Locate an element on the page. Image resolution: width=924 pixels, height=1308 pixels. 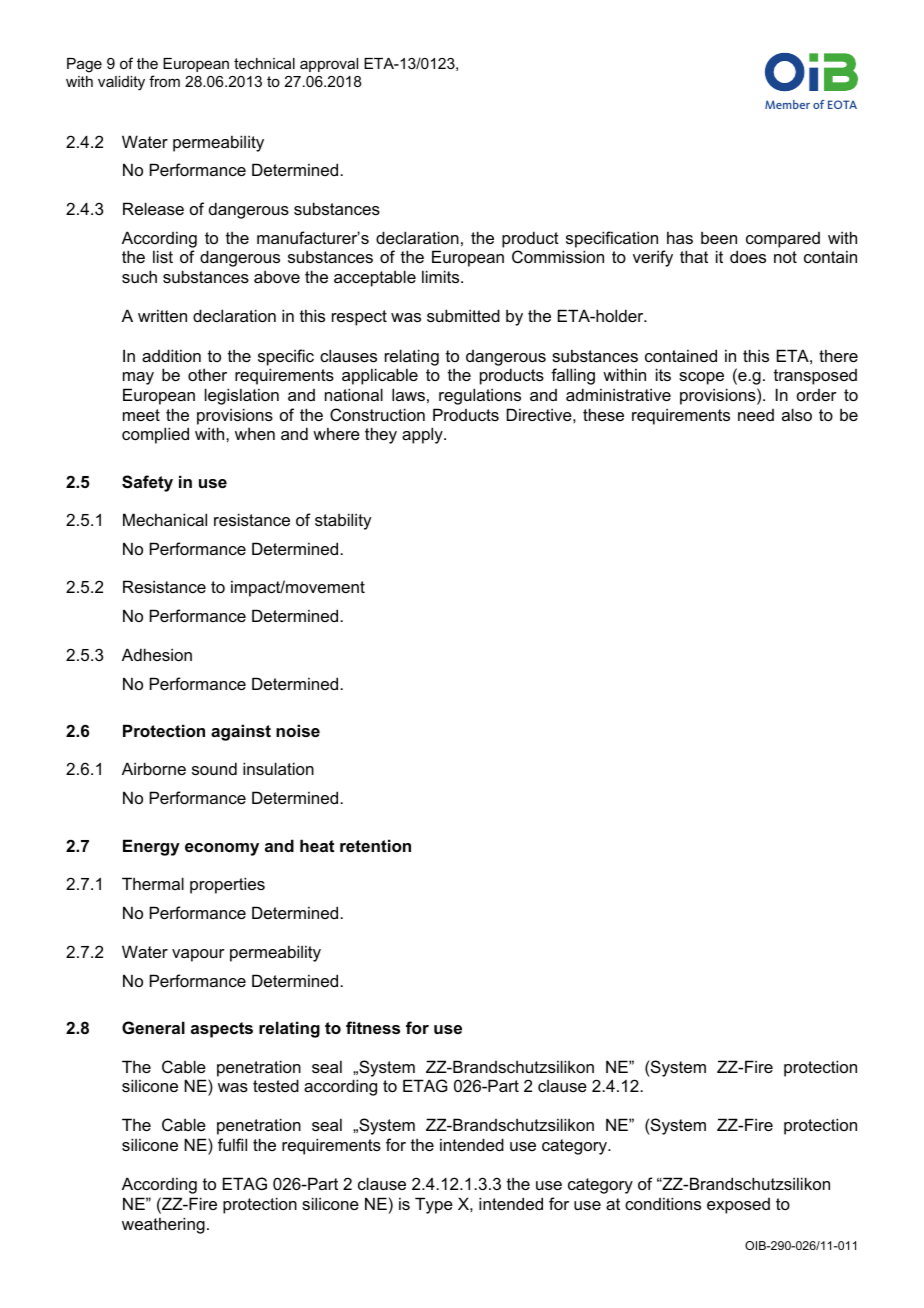
exposed is located at coordinates (738, 1206).
